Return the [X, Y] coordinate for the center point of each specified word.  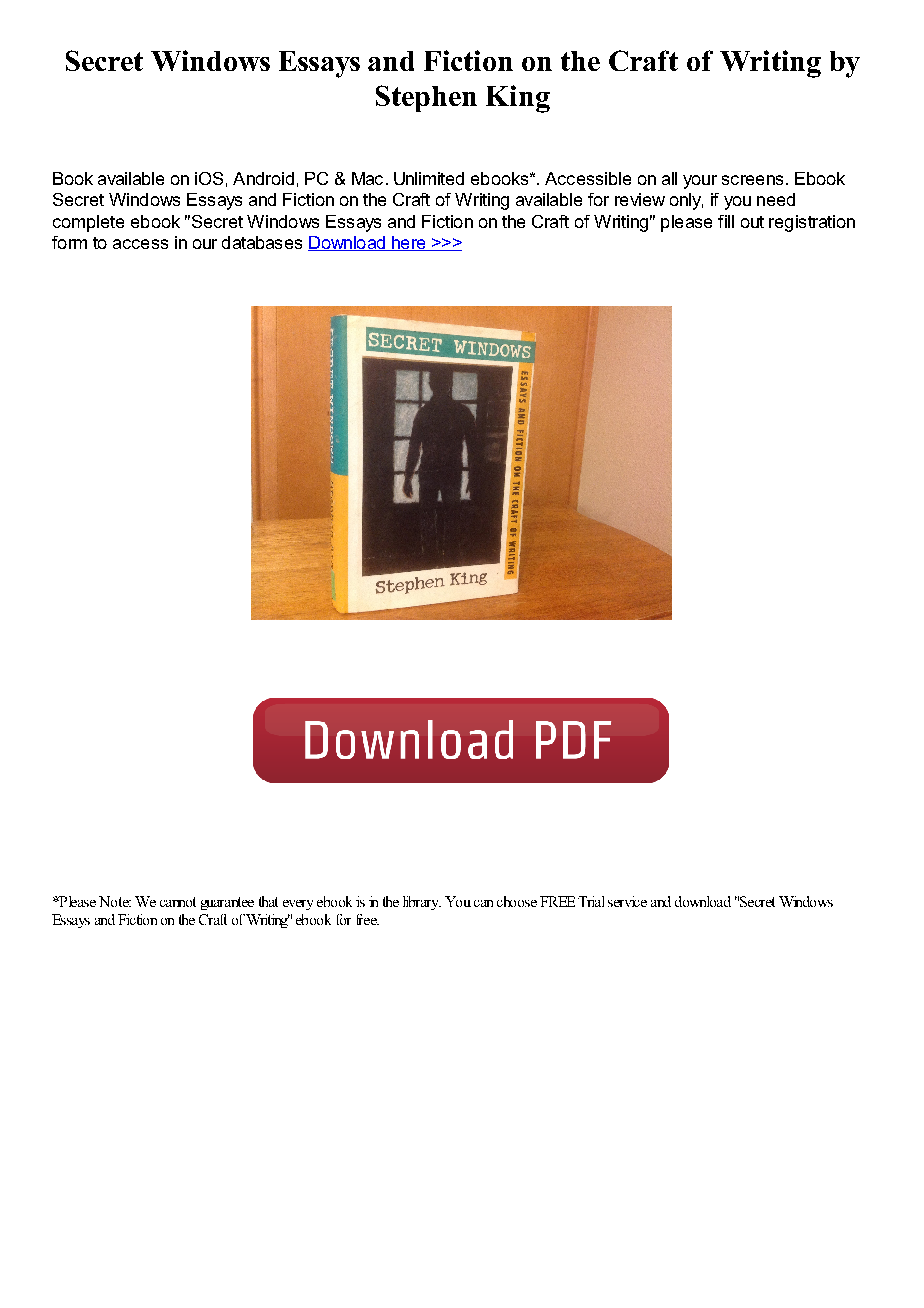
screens [752, 180]
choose [517, 901]
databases [262, 242]
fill [726, 221]
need [776, 199]
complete [88, 223]
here [409, 243]
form [69, 242]
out [752, 222]
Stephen [426, 98]
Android [263, 178]
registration [812, 223]
